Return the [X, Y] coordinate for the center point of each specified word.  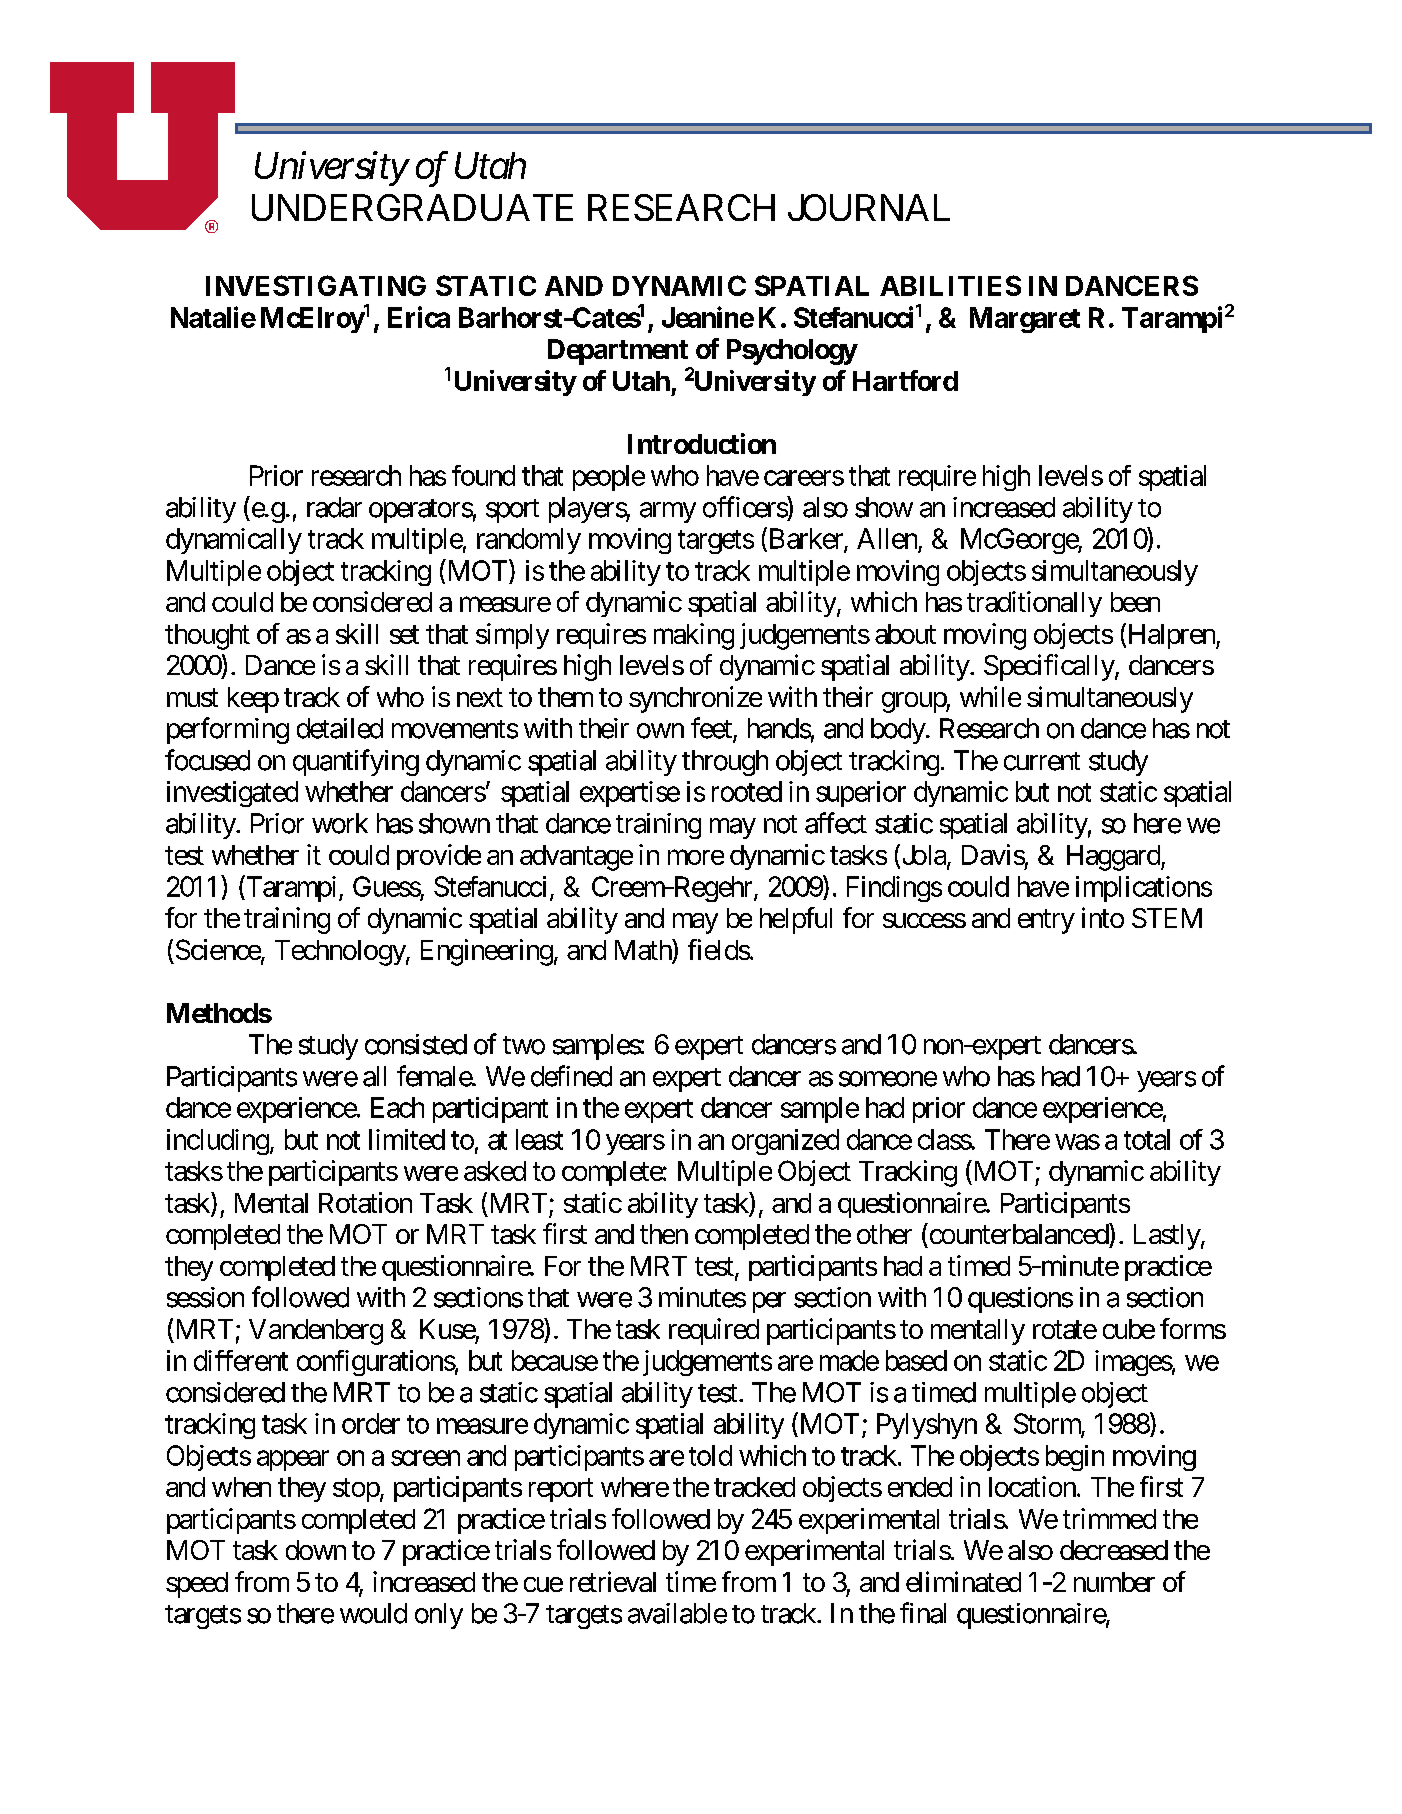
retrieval [613, 1581]
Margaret [1025, 320]
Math [644, 949]
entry [1046, 922]
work [340, 823]
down [316, 1550]
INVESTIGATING [316, 285]
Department [618, 352]
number [1114, 1582]
